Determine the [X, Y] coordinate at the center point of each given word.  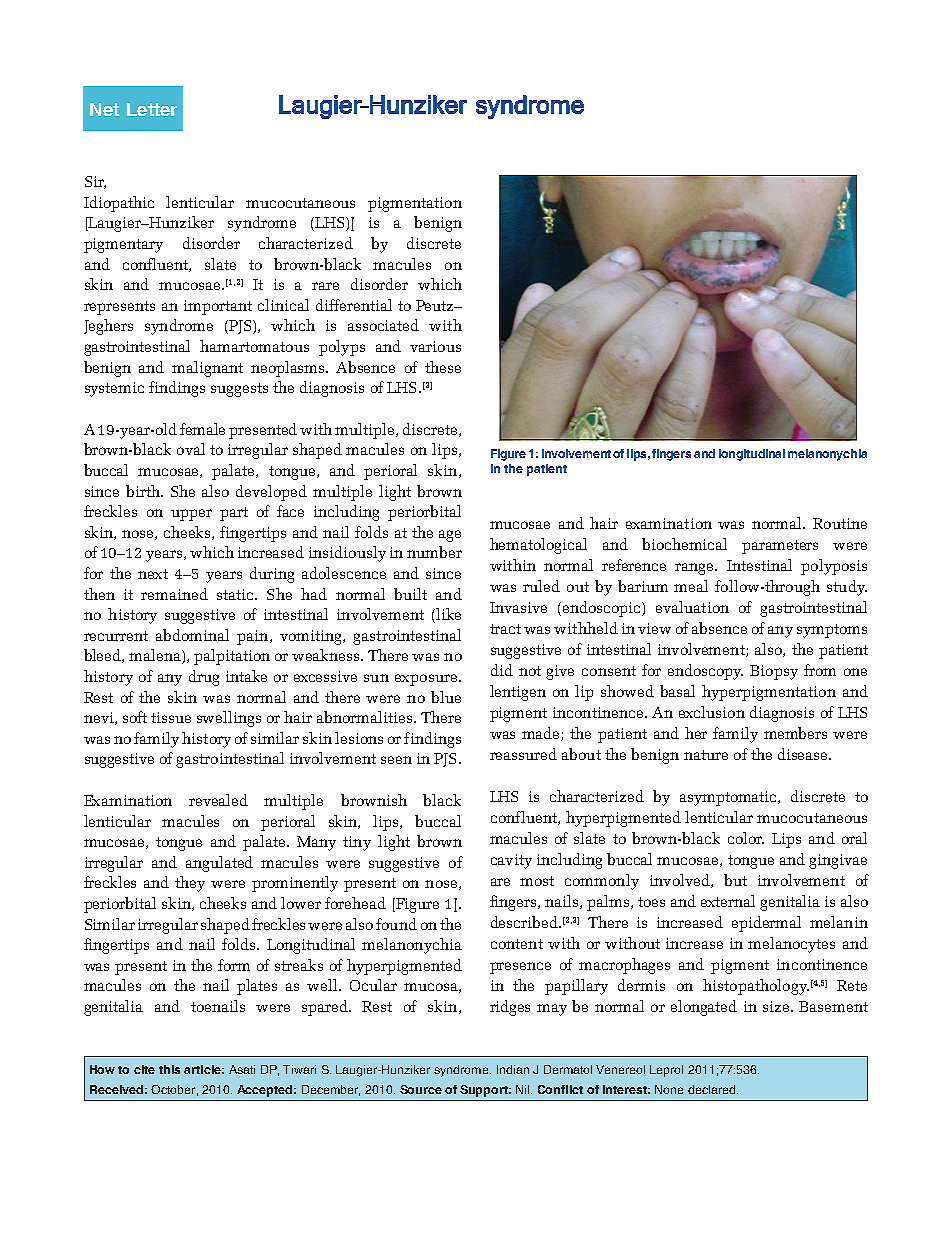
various [435, 346]
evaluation [692, 607]
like [447, 615]
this [169, 1069]
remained [174, 594]
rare [325, 286]
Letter [152, 109]
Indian [513, 1069]
